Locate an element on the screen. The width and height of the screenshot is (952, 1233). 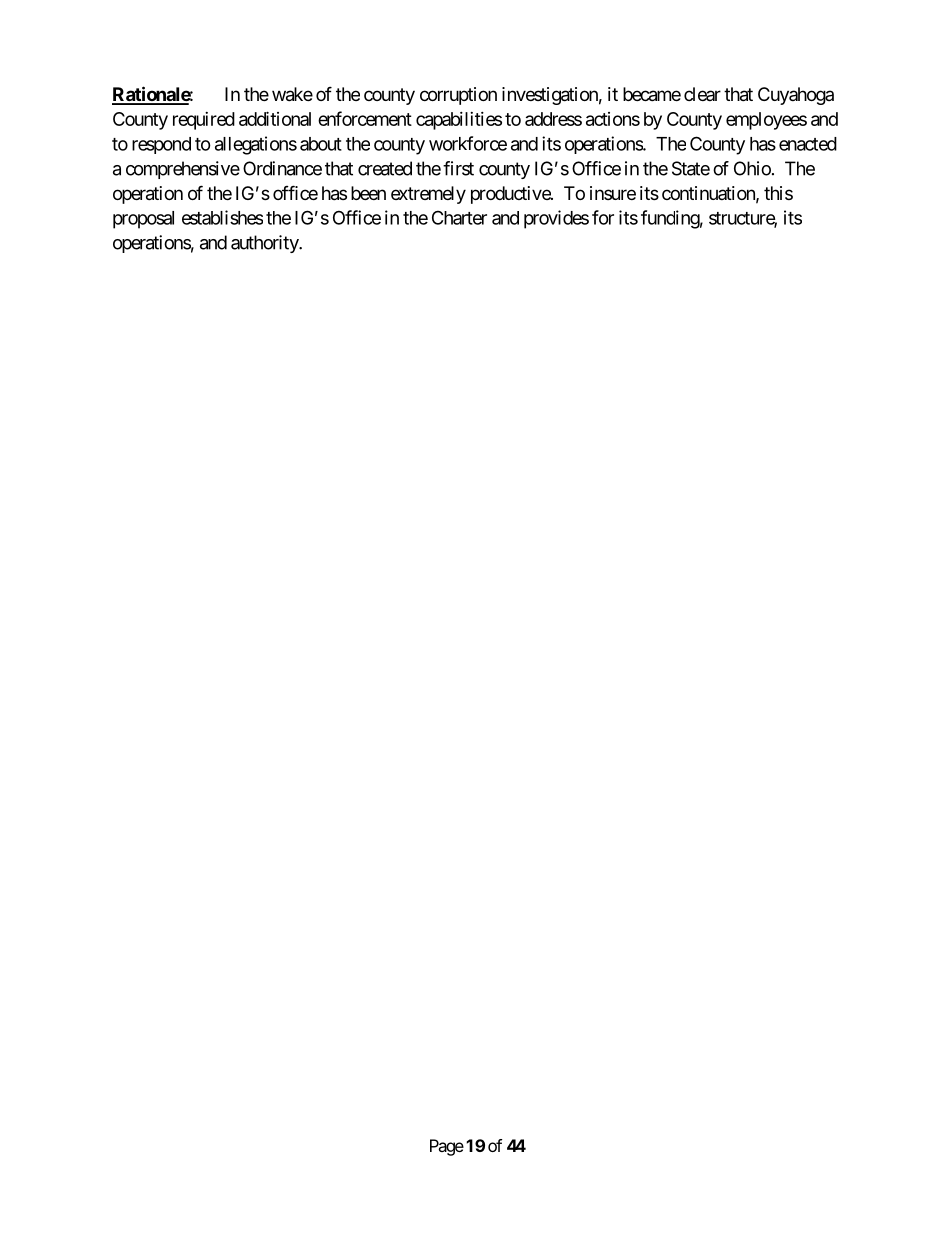
Ohio is located at coordinates (752, 168).
